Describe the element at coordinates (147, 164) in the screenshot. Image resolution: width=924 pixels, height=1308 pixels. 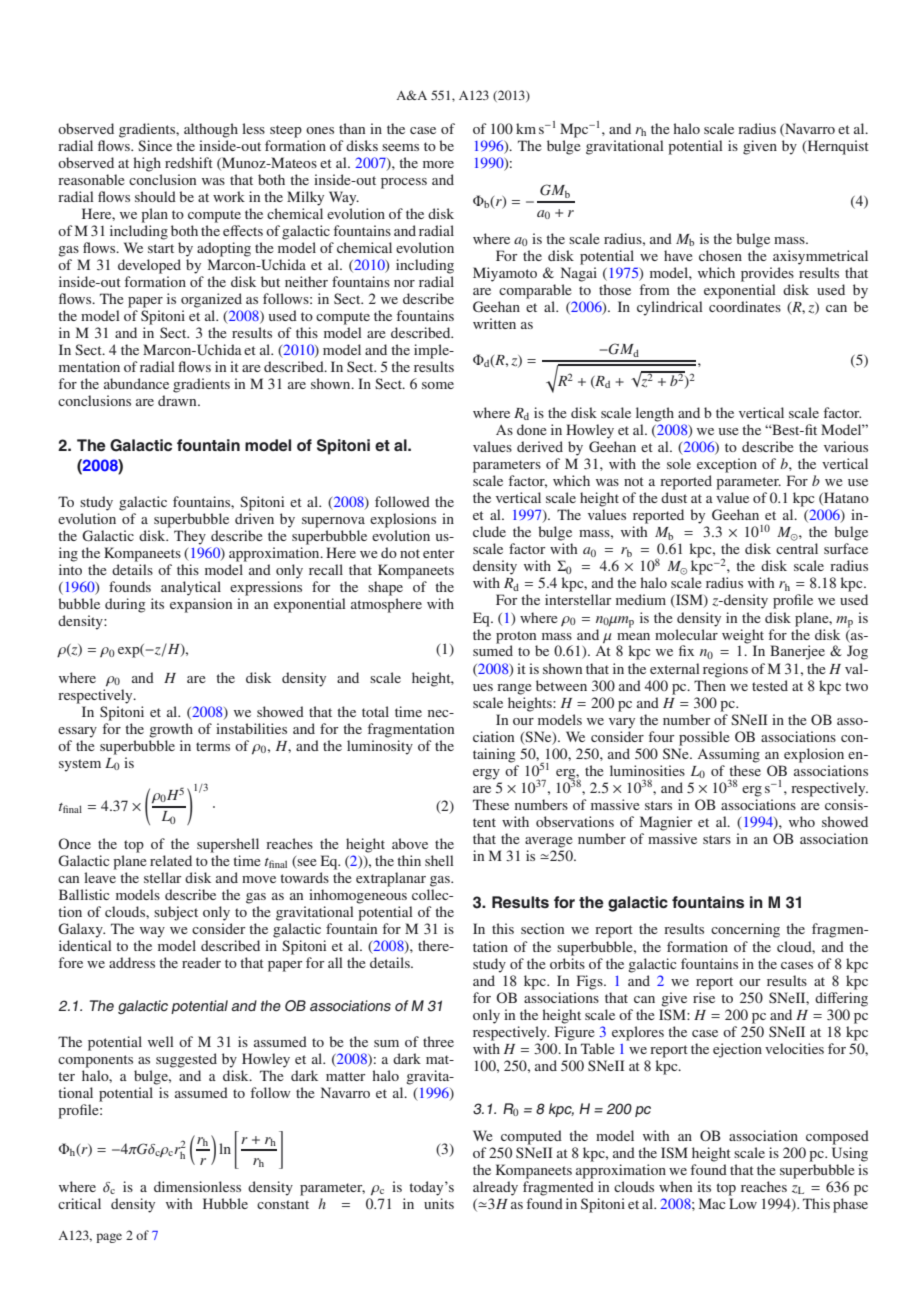
I see `high` at that location.
